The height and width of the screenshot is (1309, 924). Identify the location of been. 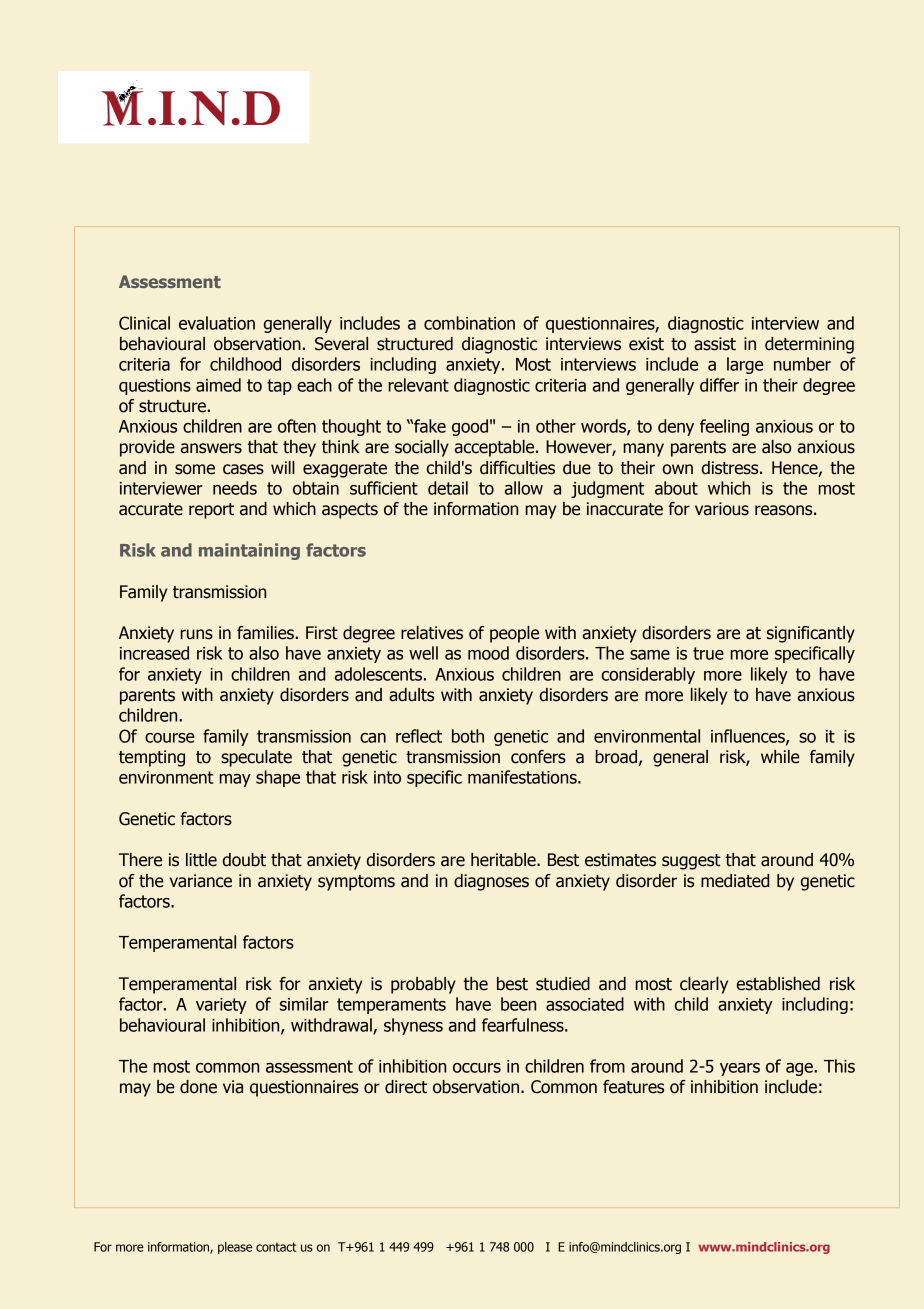
(518, 1004).
